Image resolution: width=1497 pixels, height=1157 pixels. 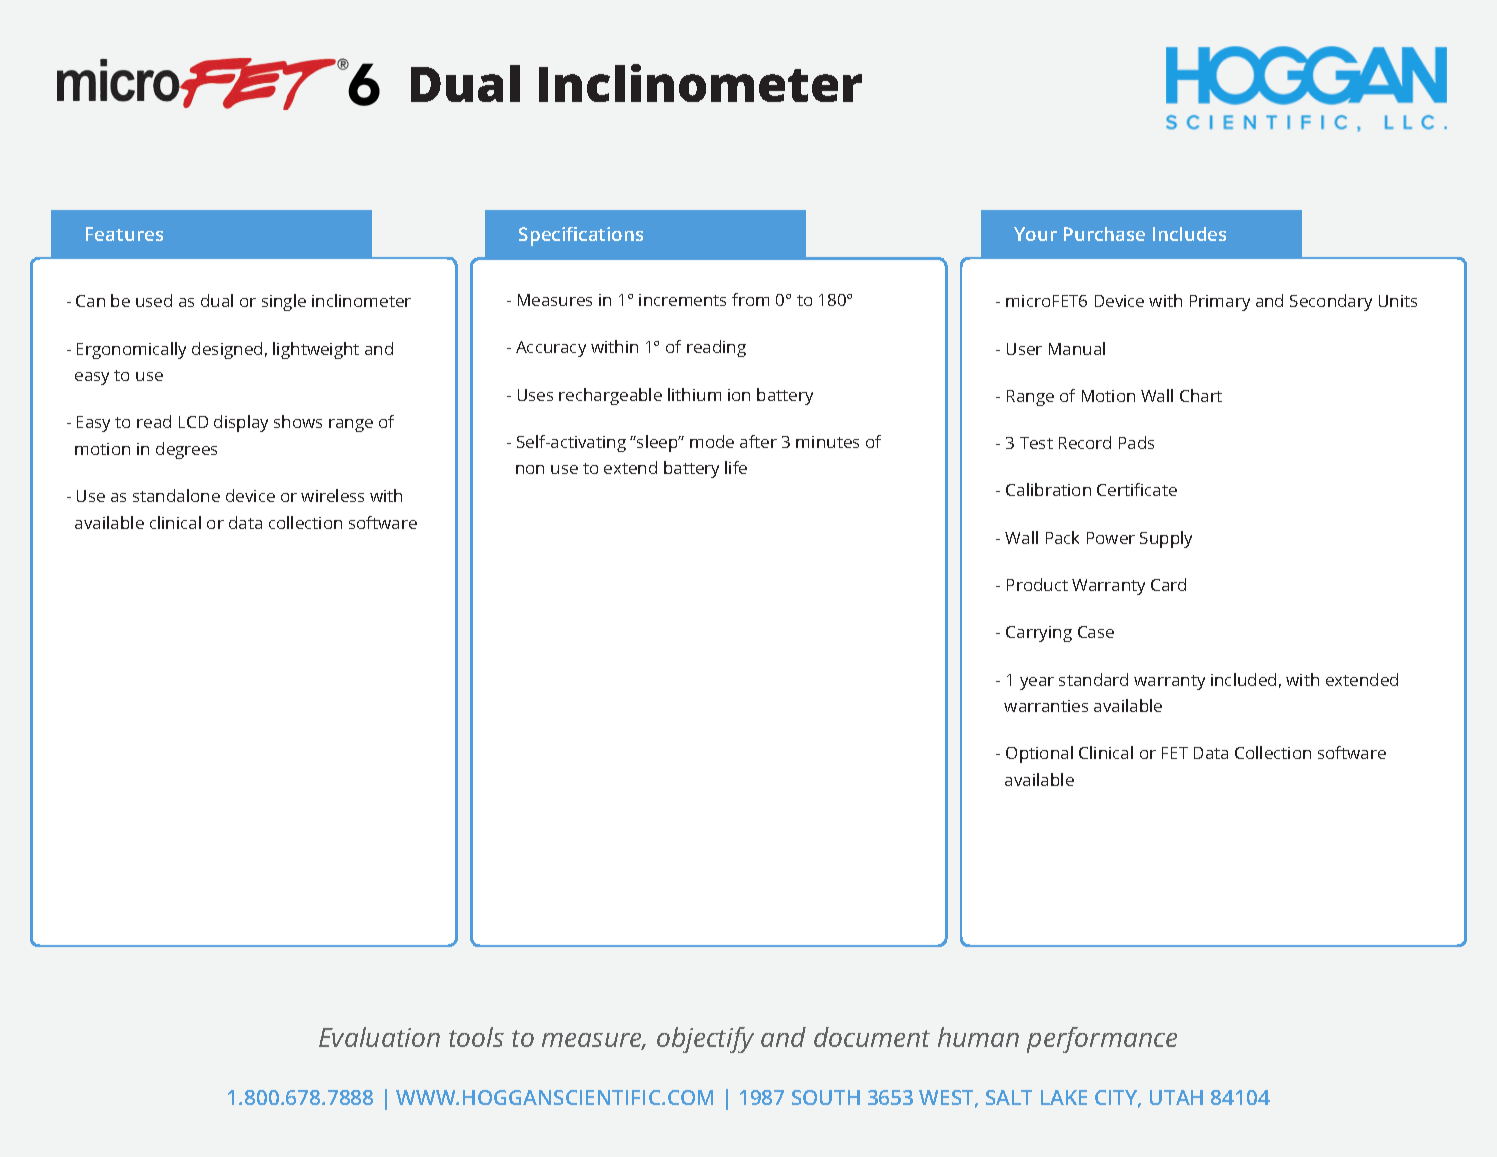 What do you see at coordinates (176, 495) in the screenshot?
I see `standalone` at bounding box center [176, 495].
